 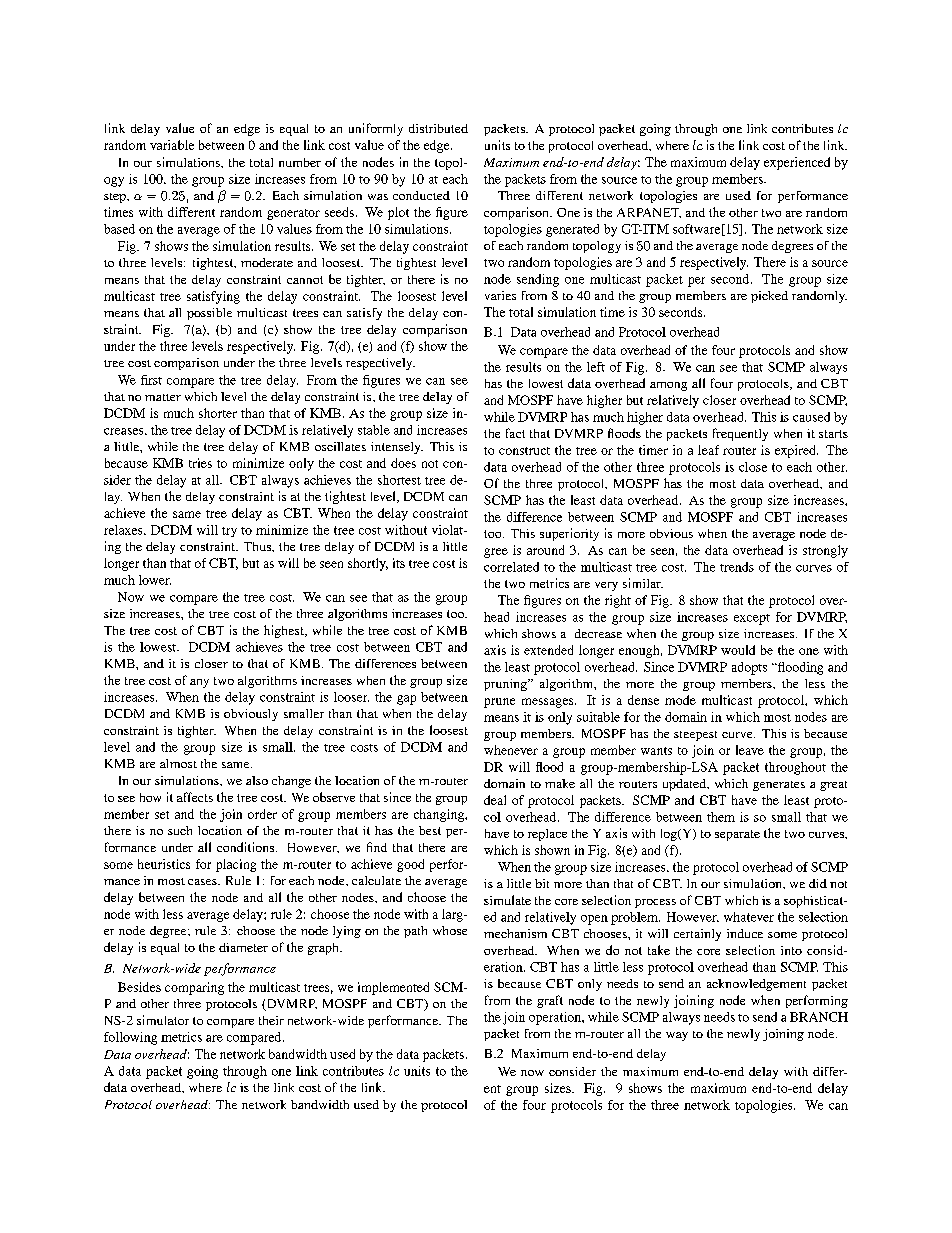 I want to click on experienced, so click(x=797, y=163).
